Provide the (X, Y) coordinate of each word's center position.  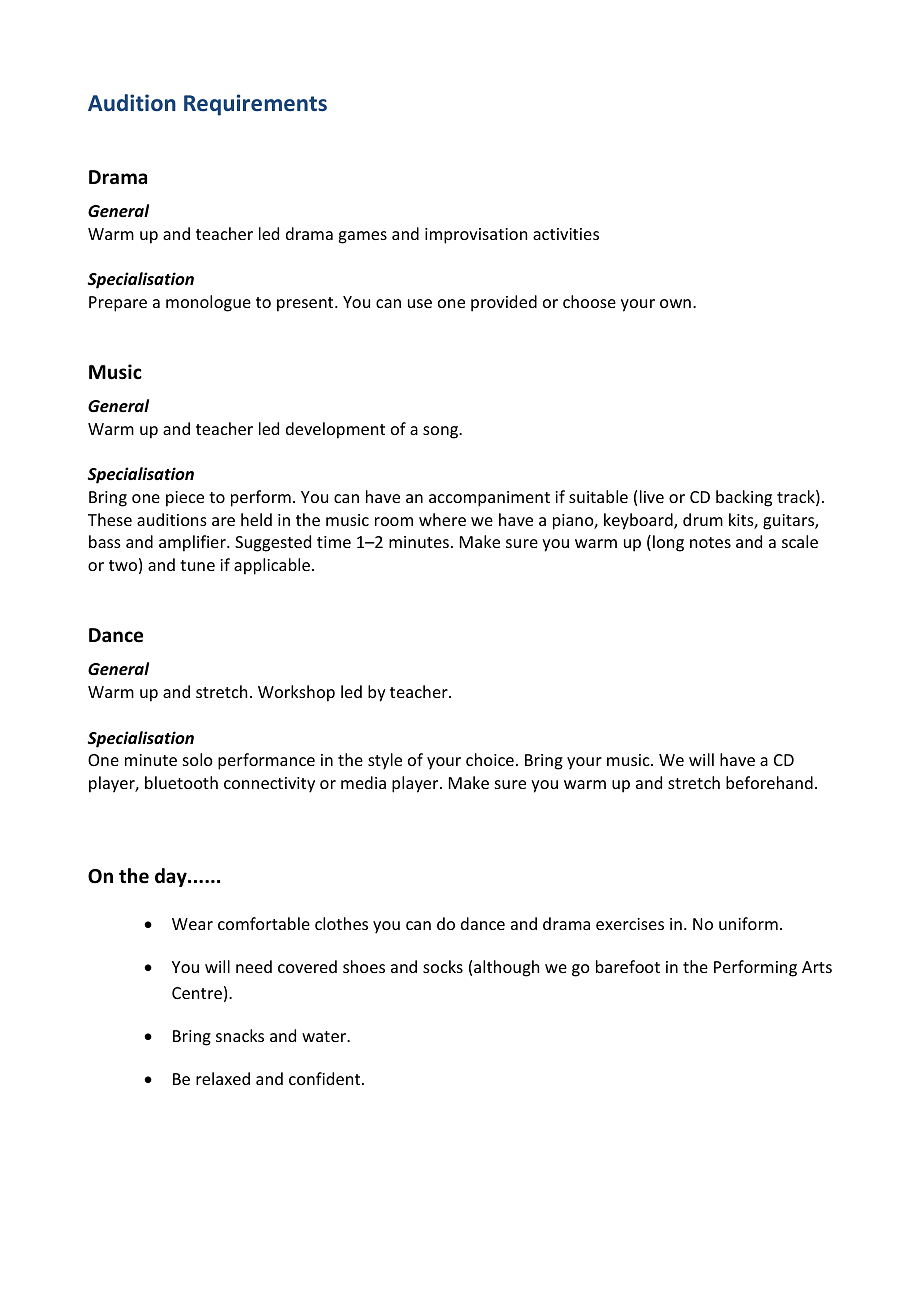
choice (490, 759)
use (420, 303)
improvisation (476, 236)
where (442, 519)
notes (710, 542)
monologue (208, 303)
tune (197, 565)
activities (566, 234)
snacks (240, 1035)
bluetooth (181, 782)
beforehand (769, 782)
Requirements (255, 105)
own (675, 303)
